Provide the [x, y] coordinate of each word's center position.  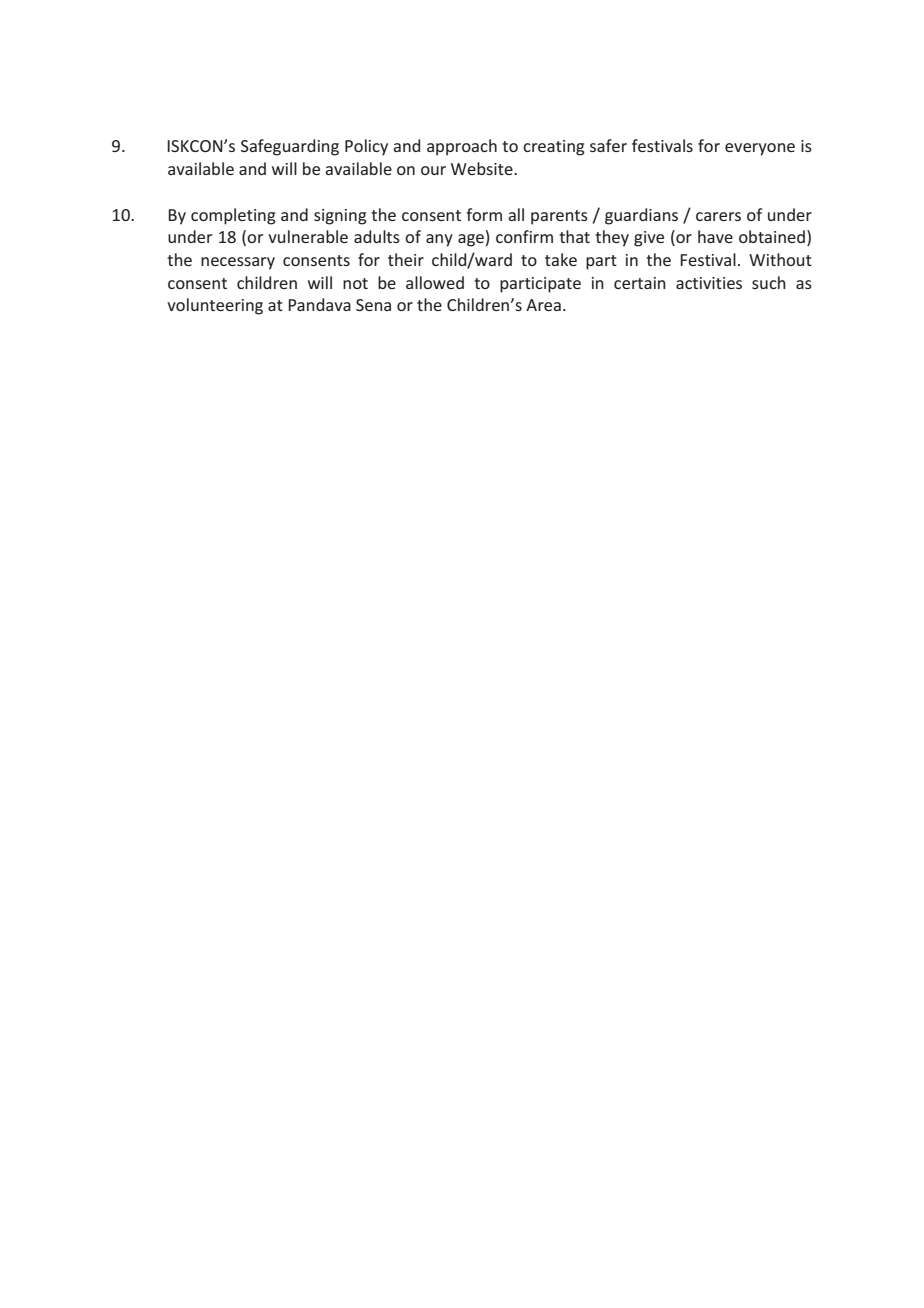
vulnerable [308, 236]
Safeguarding [290, 147]
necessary [238, 263]
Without [780, 259]
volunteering [215, 306]
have [715, 236]
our [433, 170]
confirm [524, 236]
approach [462, 147]
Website [483, 168]
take [561, 259]
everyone [760, 149]
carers [718, 216]
